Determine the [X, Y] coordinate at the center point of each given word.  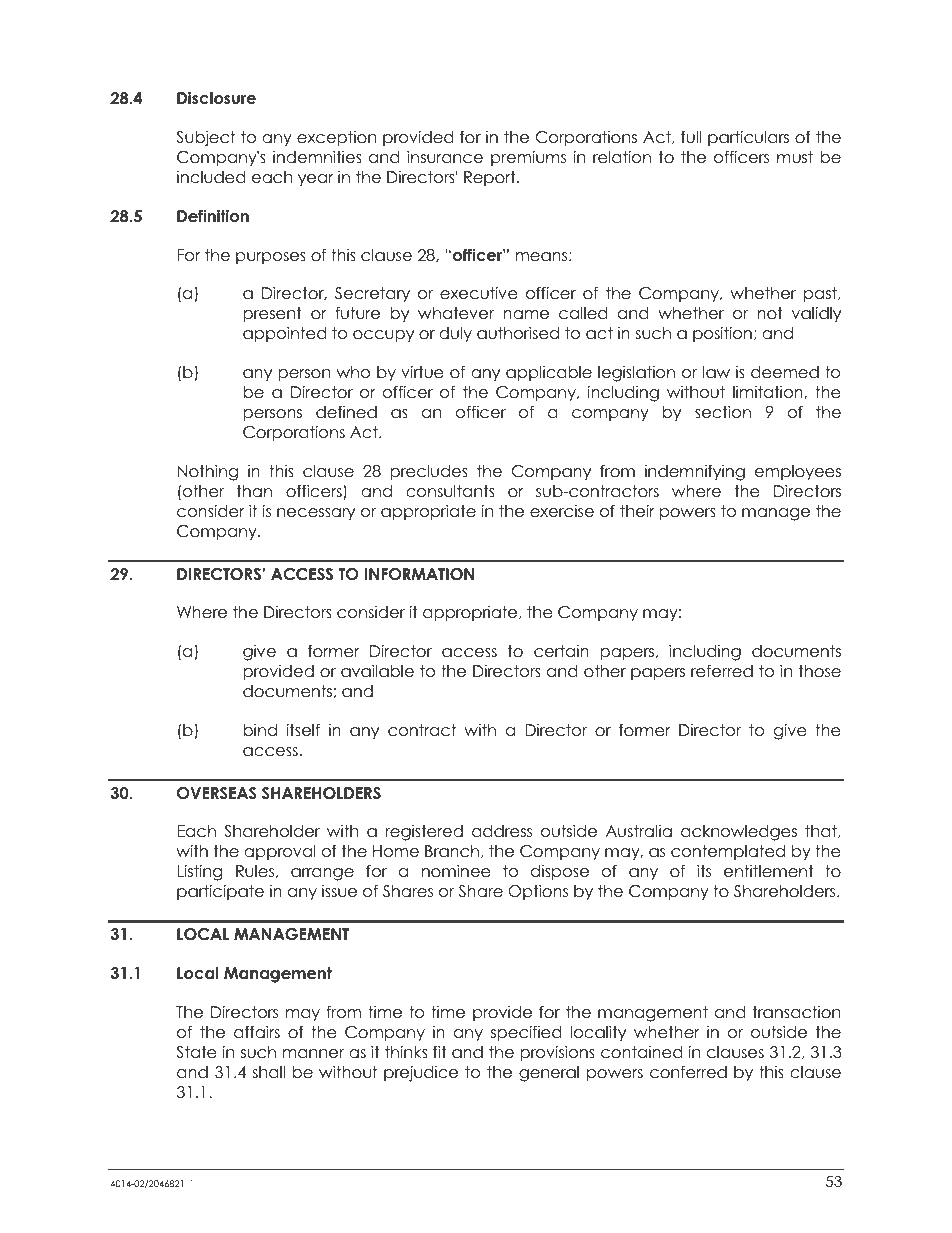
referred [722, 671]
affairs [257, 1032]
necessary [316, 514]
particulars [748, 138]
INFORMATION [419, 574]
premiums [528, 158]
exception [336, 138]
